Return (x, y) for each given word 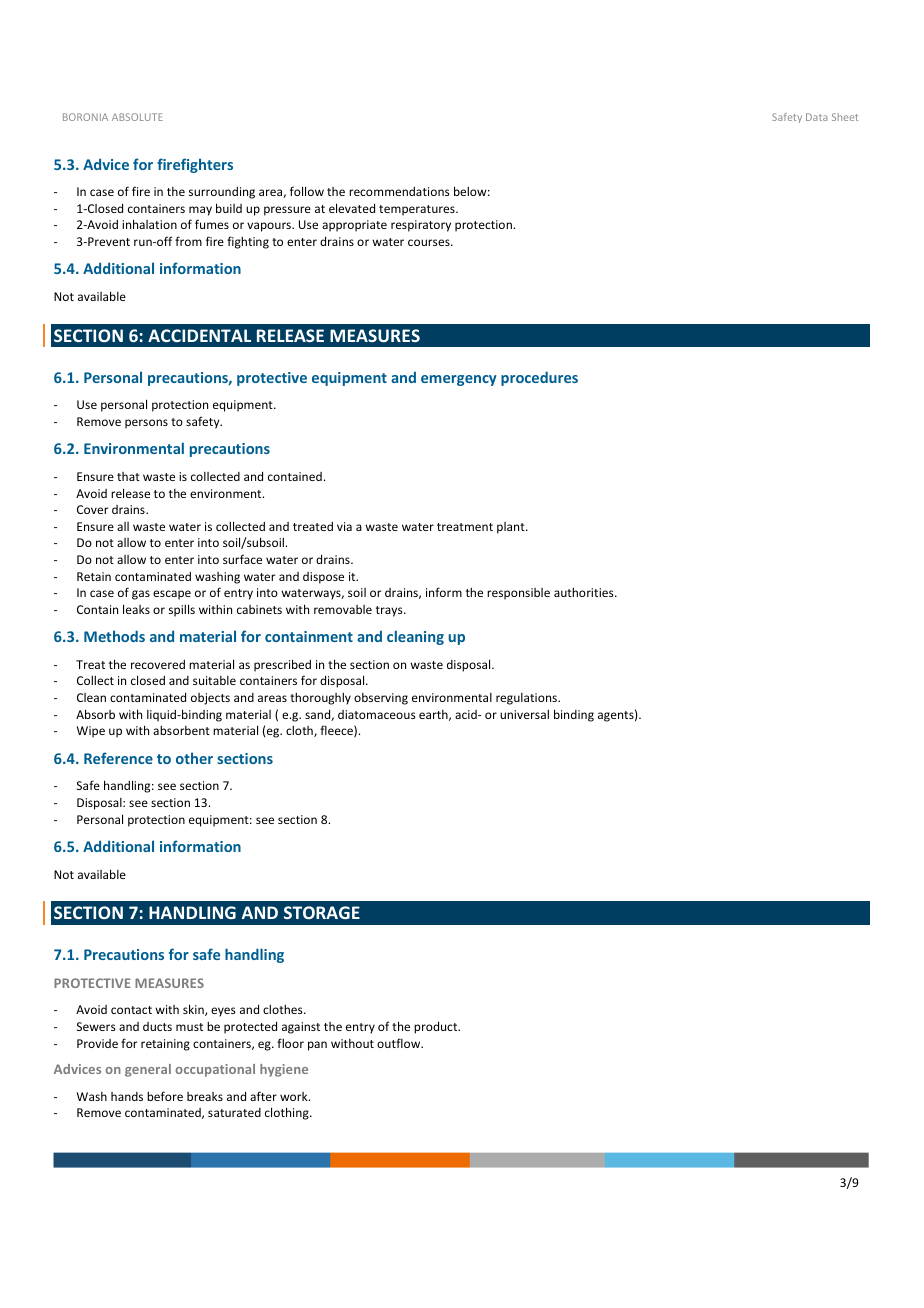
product (437, 1027)
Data (816, 117)
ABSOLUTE (137, 117)
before (165, 1096)
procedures (539, 378)
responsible (518, 594)
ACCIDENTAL (199, 335)
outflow (400, 1043)
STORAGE (322, 912)
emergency (459, 380)
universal (524, 714)
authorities (585, 592)
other (194, 758)
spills (182, 610)
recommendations (399, 191)
